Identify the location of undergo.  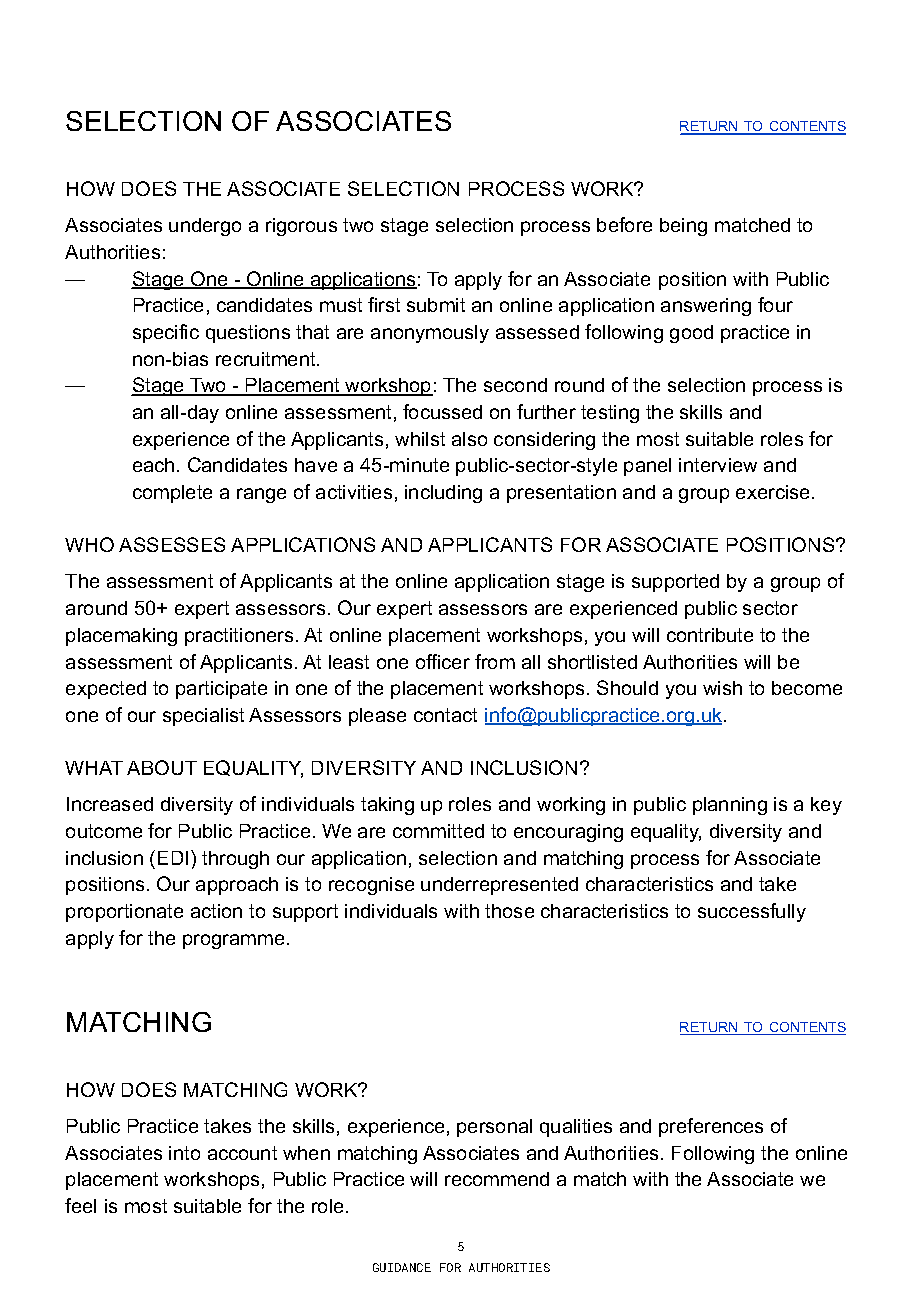
(205, 227).
